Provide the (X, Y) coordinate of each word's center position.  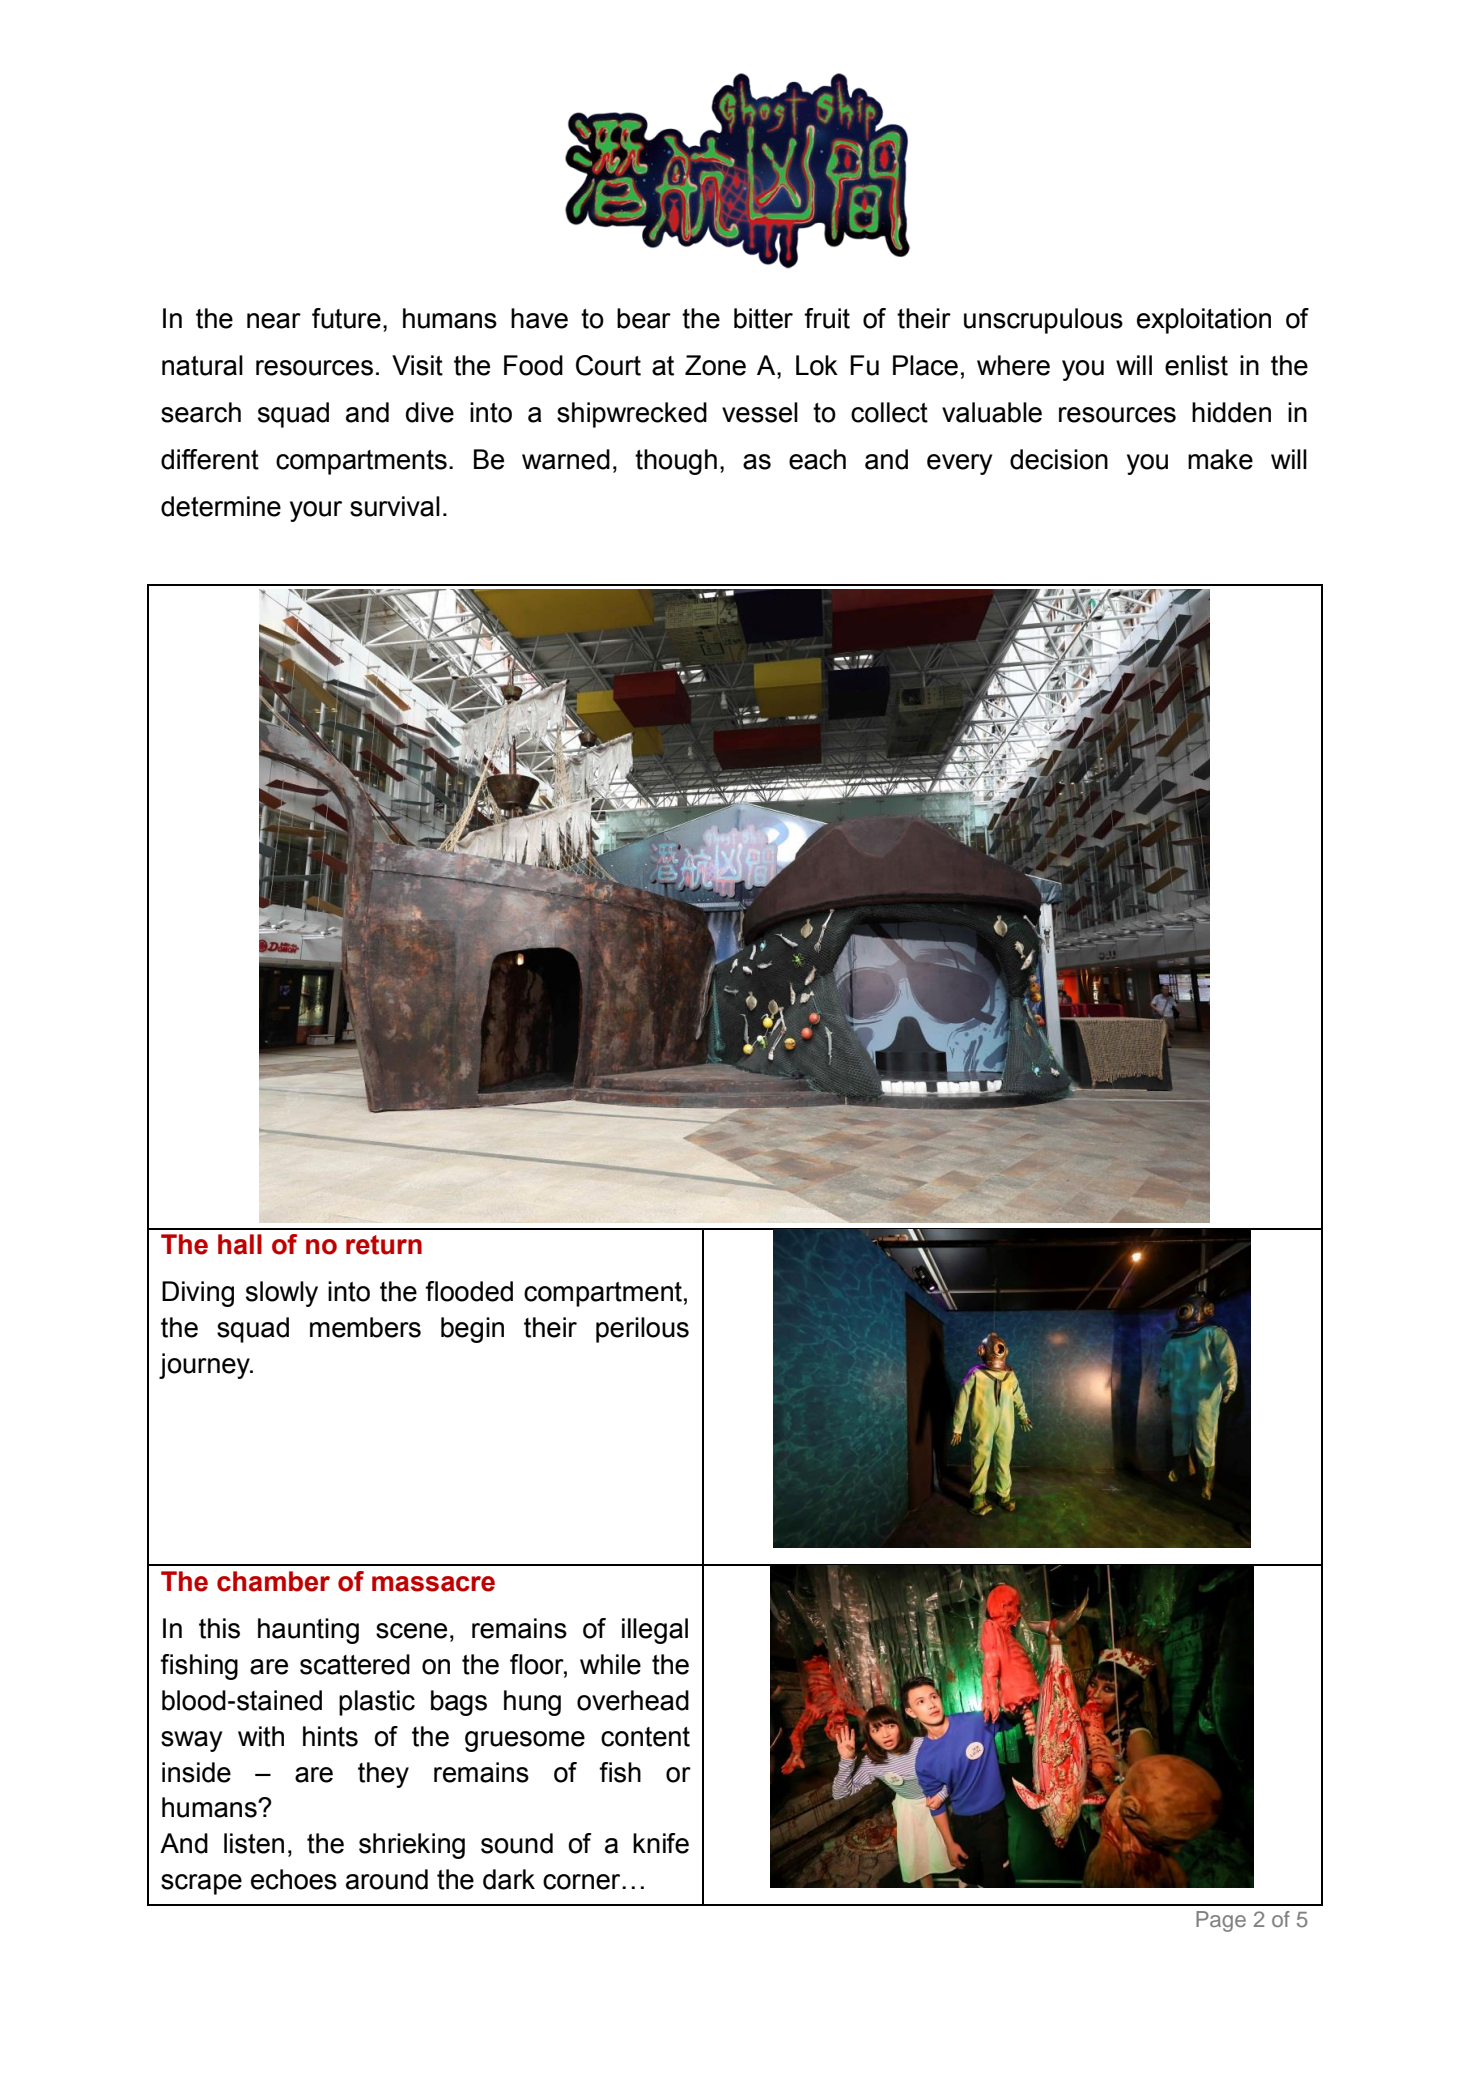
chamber (273, 1581)
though (676, 462)
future (346, 318)
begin (472, 1330)
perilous (642, 1330)
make (1220, 459)
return (384, 1245)
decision (1059, 459)
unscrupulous (1043, 321)
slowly (282, 1294)
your (316, 511)
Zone (715, 365)
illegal (655, 1631)
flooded (469, 1291)
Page (1221, 1921)
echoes (294, 1879)
